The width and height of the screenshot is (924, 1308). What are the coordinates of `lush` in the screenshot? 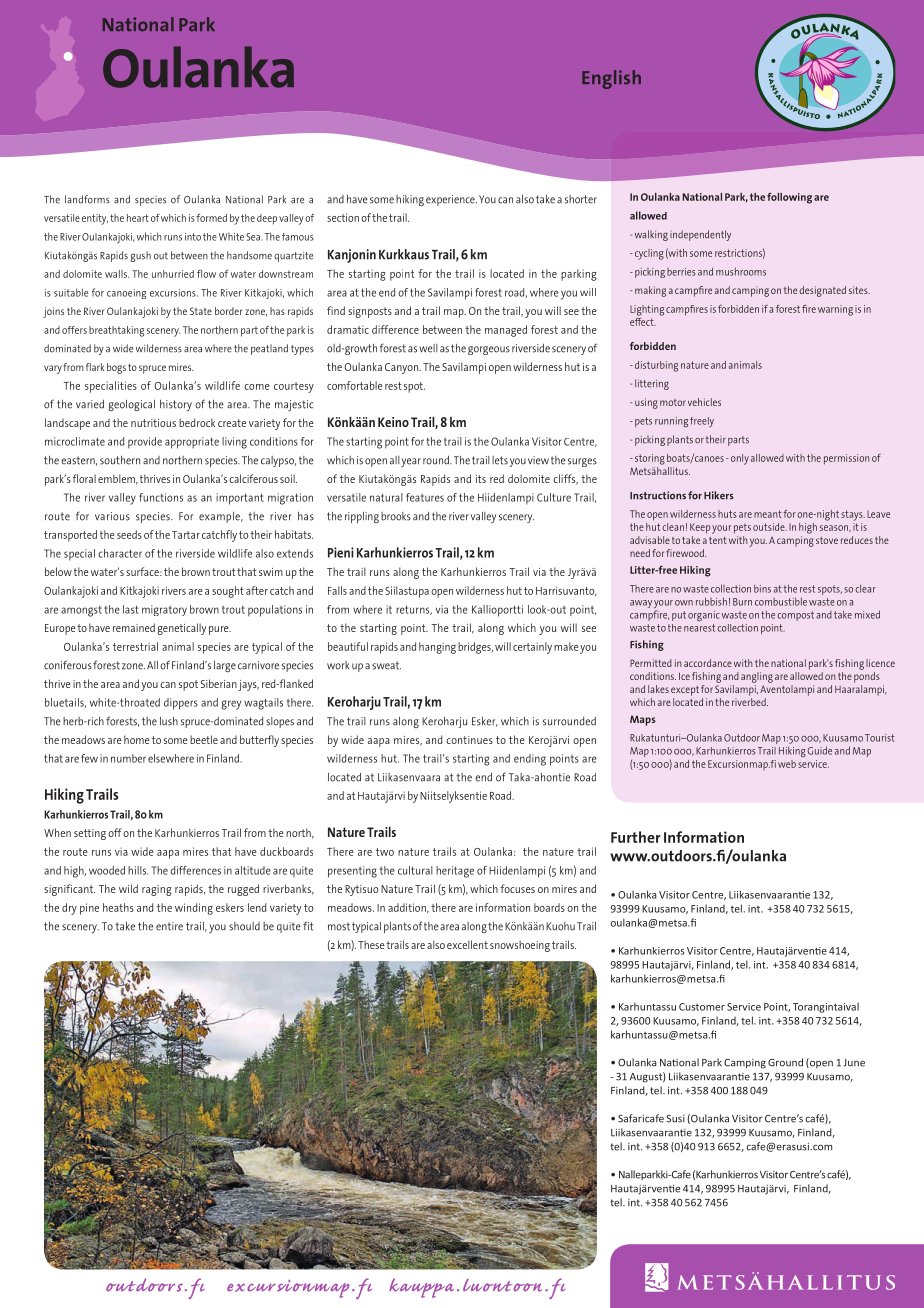 It's located at (169, 721).
